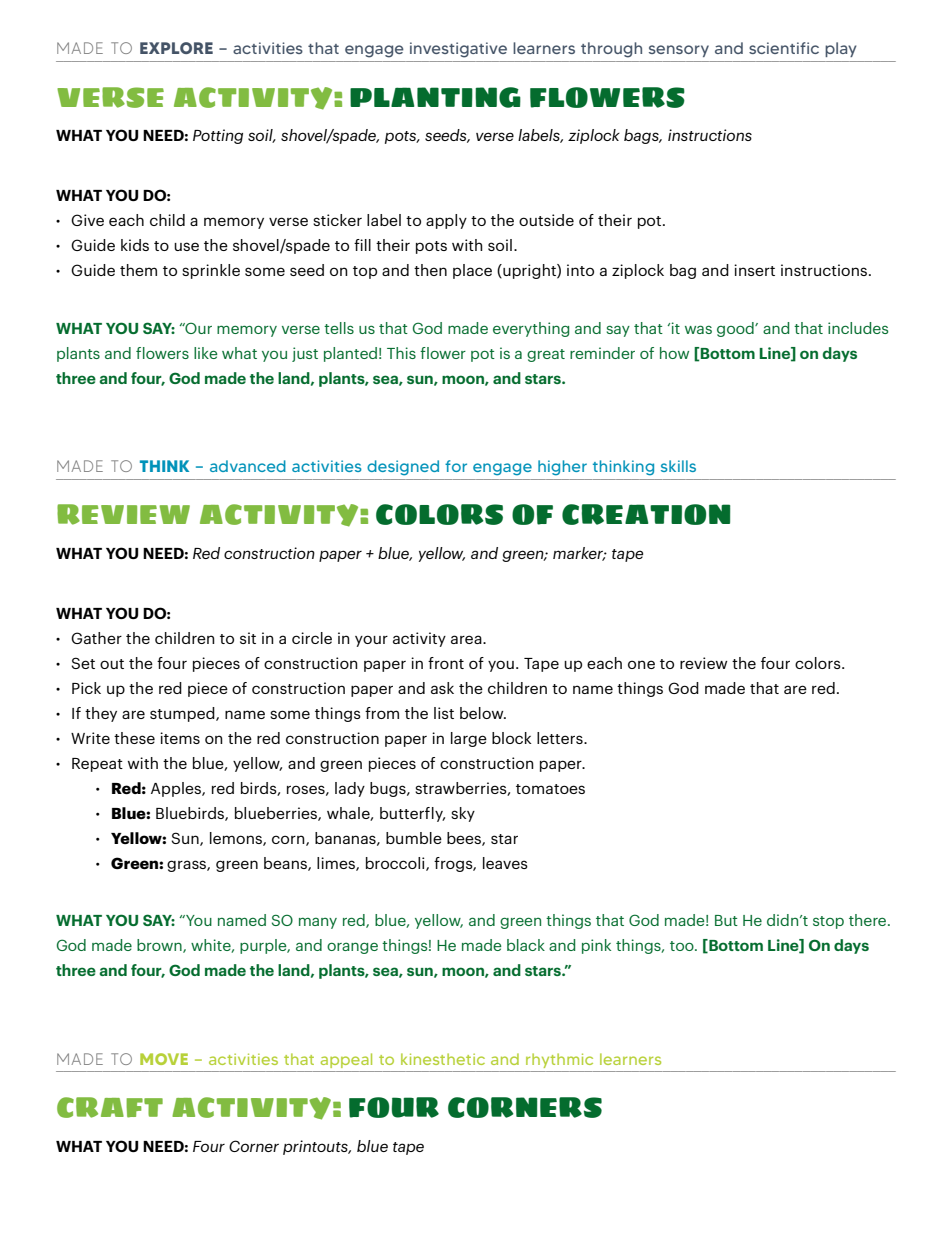 The image size is (952, 1233). I want to click on MOVE, so click(164, 1059).
